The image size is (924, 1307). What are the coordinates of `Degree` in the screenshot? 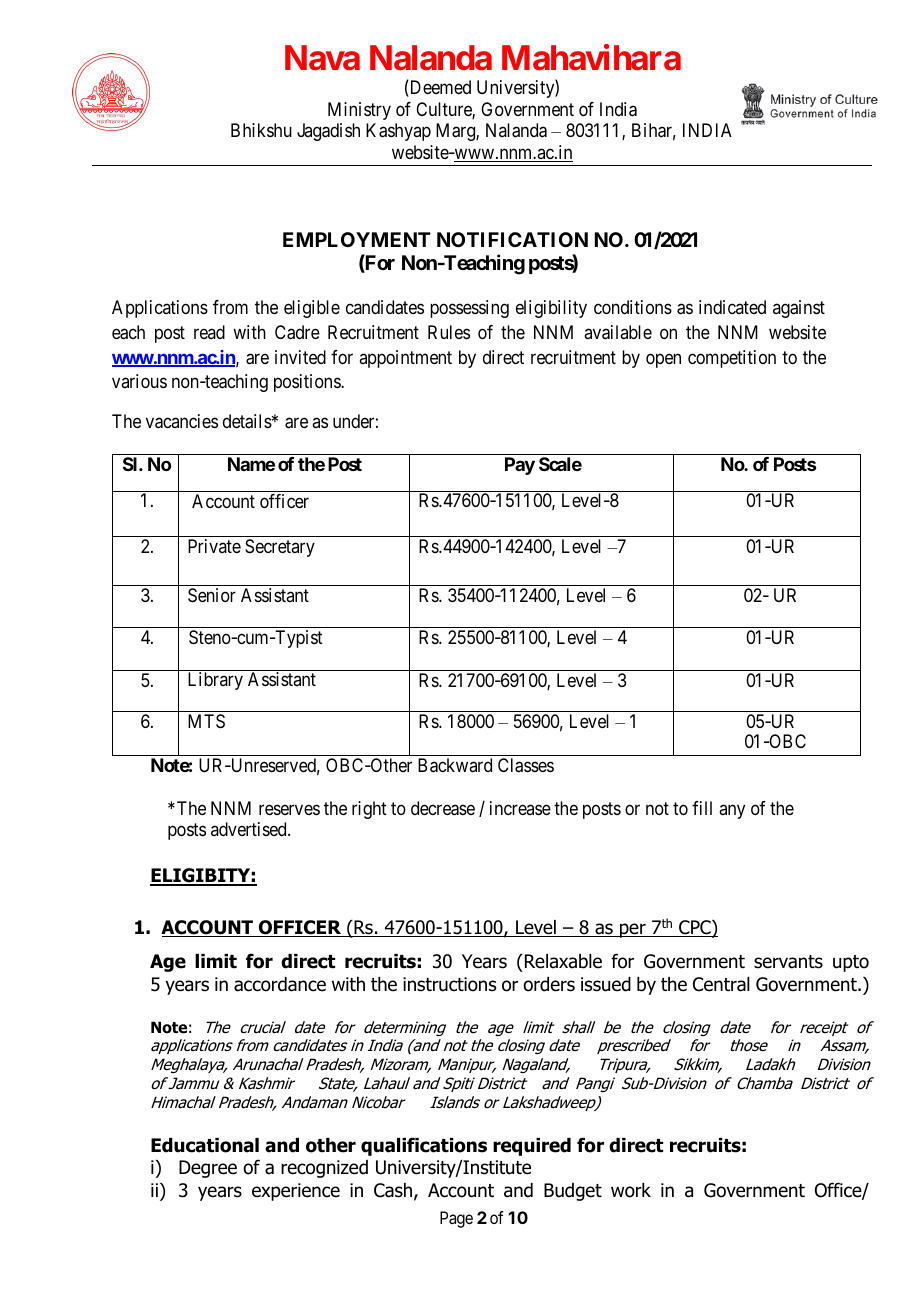 It's located at (208, 1169).
